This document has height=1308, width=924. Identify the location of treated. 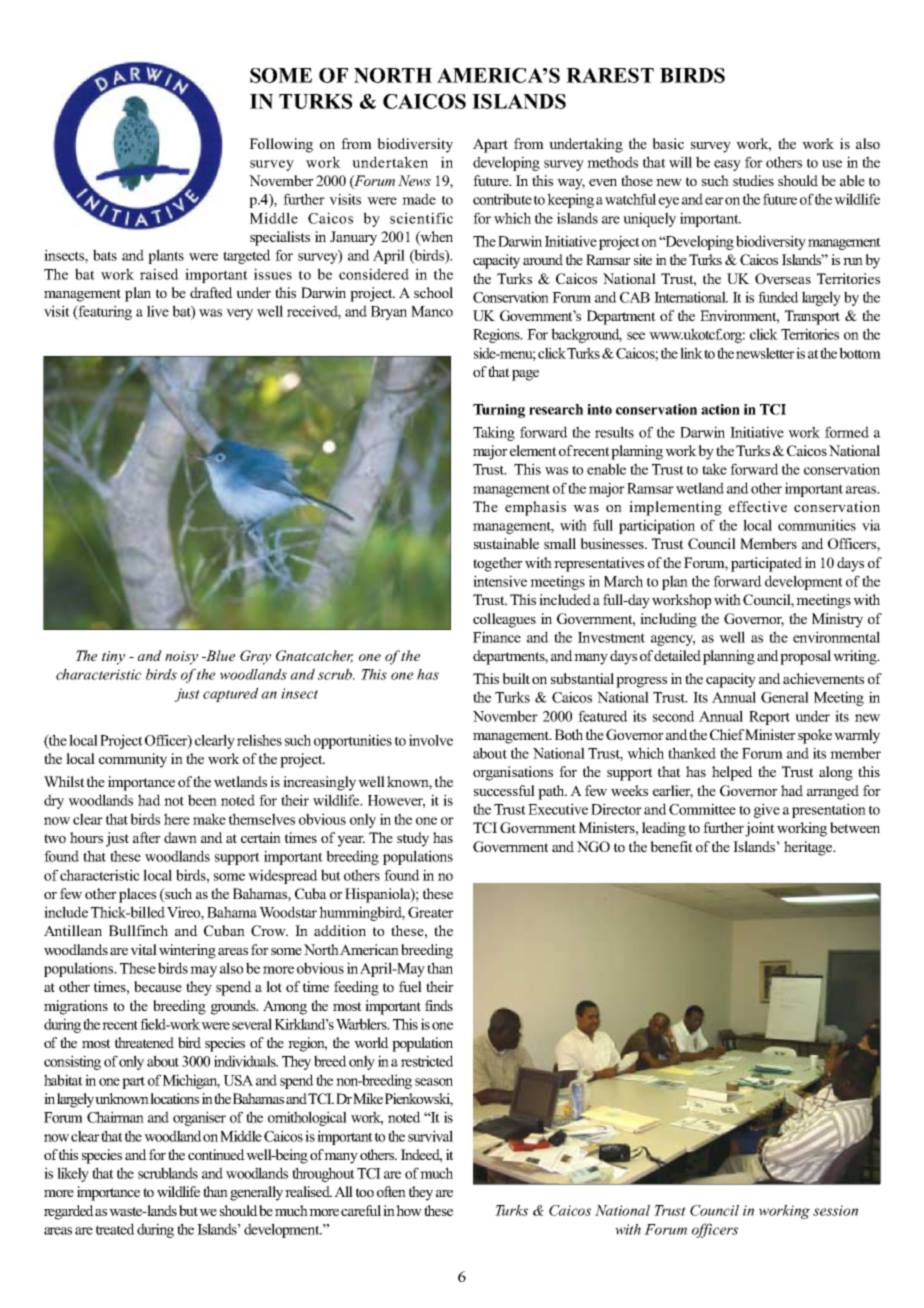
(115, 1229).
